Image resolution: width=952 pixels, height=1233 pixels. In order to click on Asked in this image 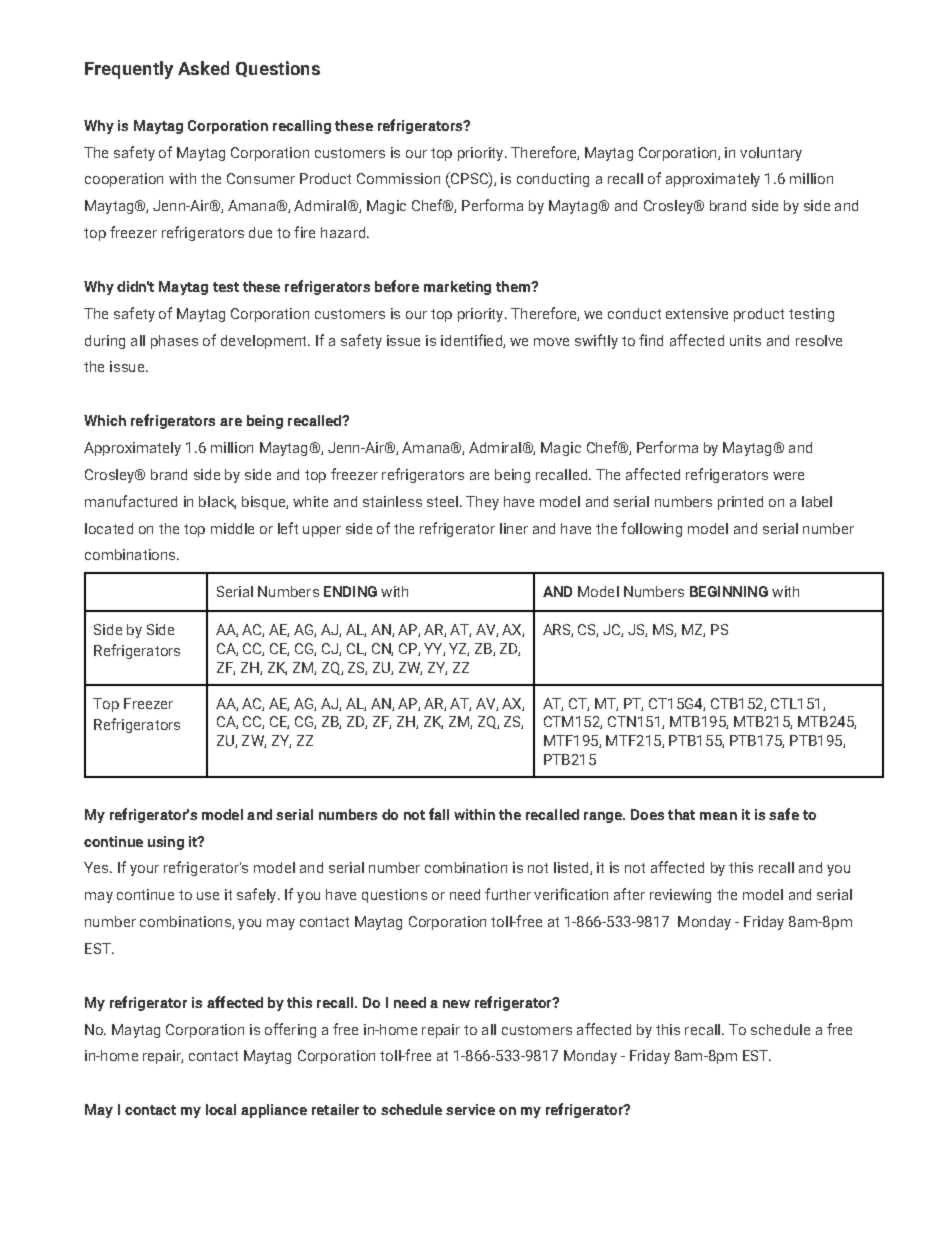, I will do `click(203, 68)`.
